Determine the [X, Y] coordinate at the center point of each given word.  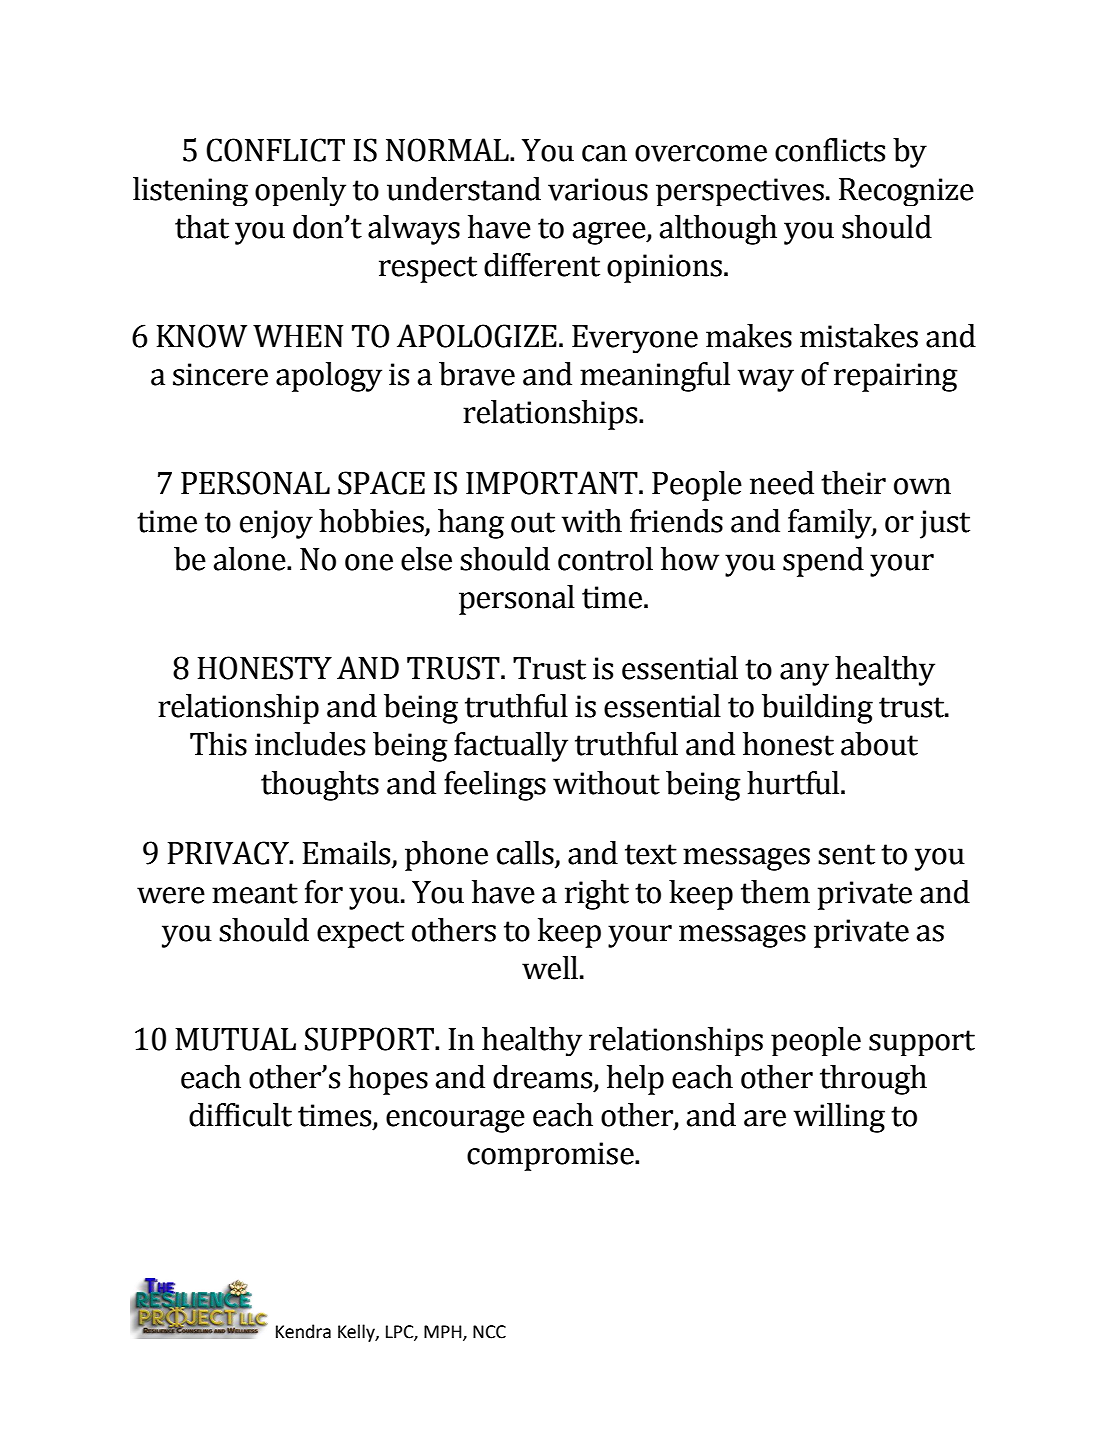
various [598, 189]
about [879, 744]
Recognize [906, 192]
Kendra [303, 1331]
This [218, 744]
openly [300, 191]
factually [511, 747]
